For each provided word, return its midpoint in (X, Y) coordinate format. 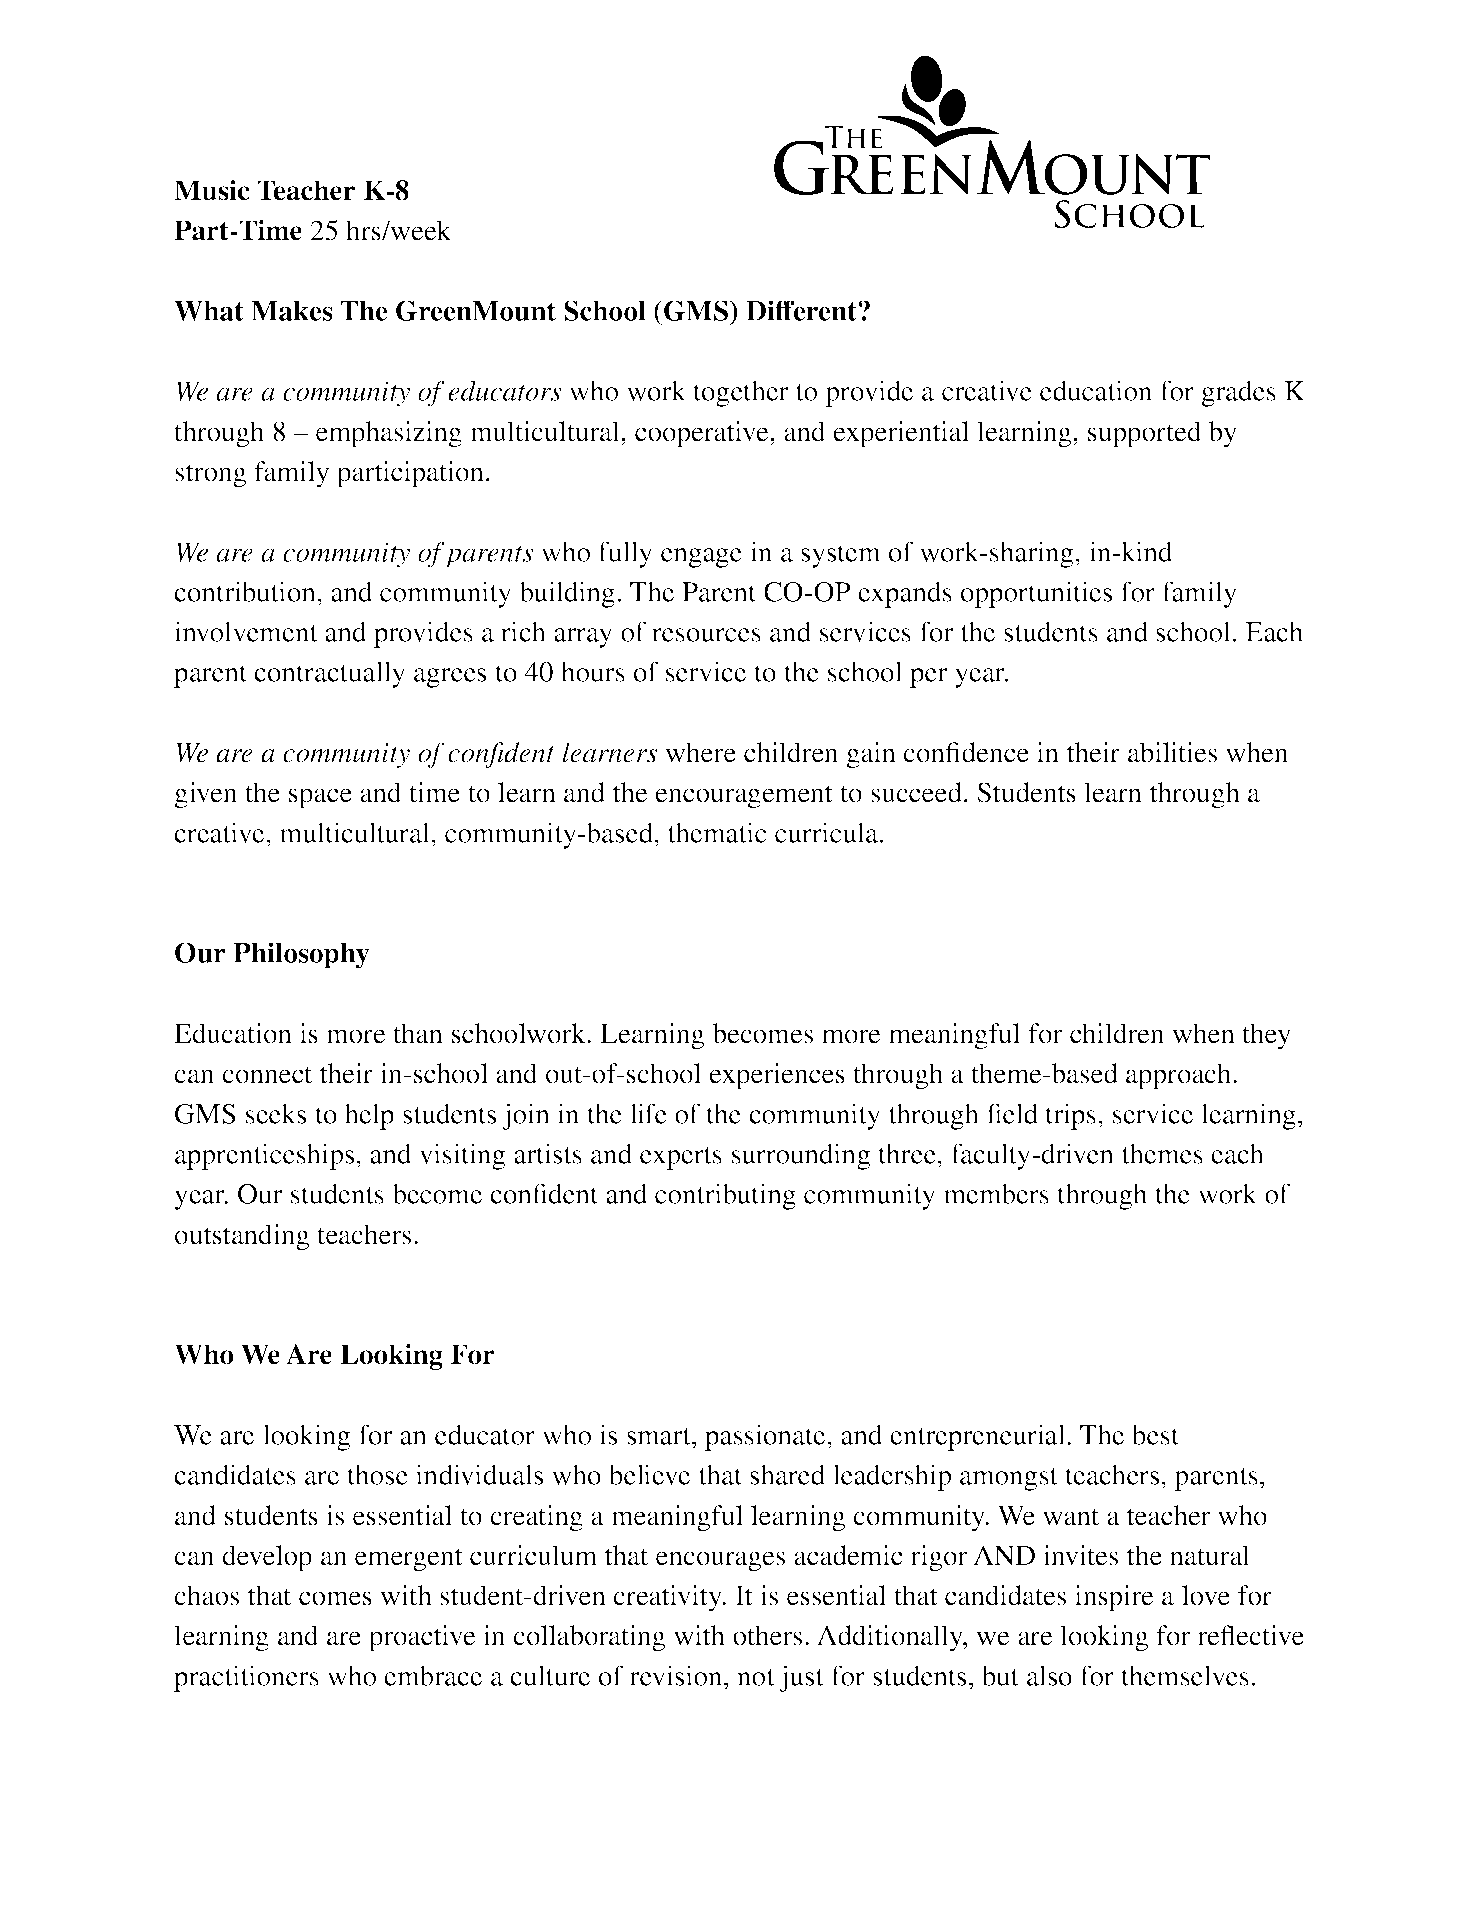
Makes (292, 311)
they (1266, 1036)
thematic (717, 832)
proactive (422, 1638)
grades (1239, 393)
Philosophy (301, 955)
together (740, 393)
